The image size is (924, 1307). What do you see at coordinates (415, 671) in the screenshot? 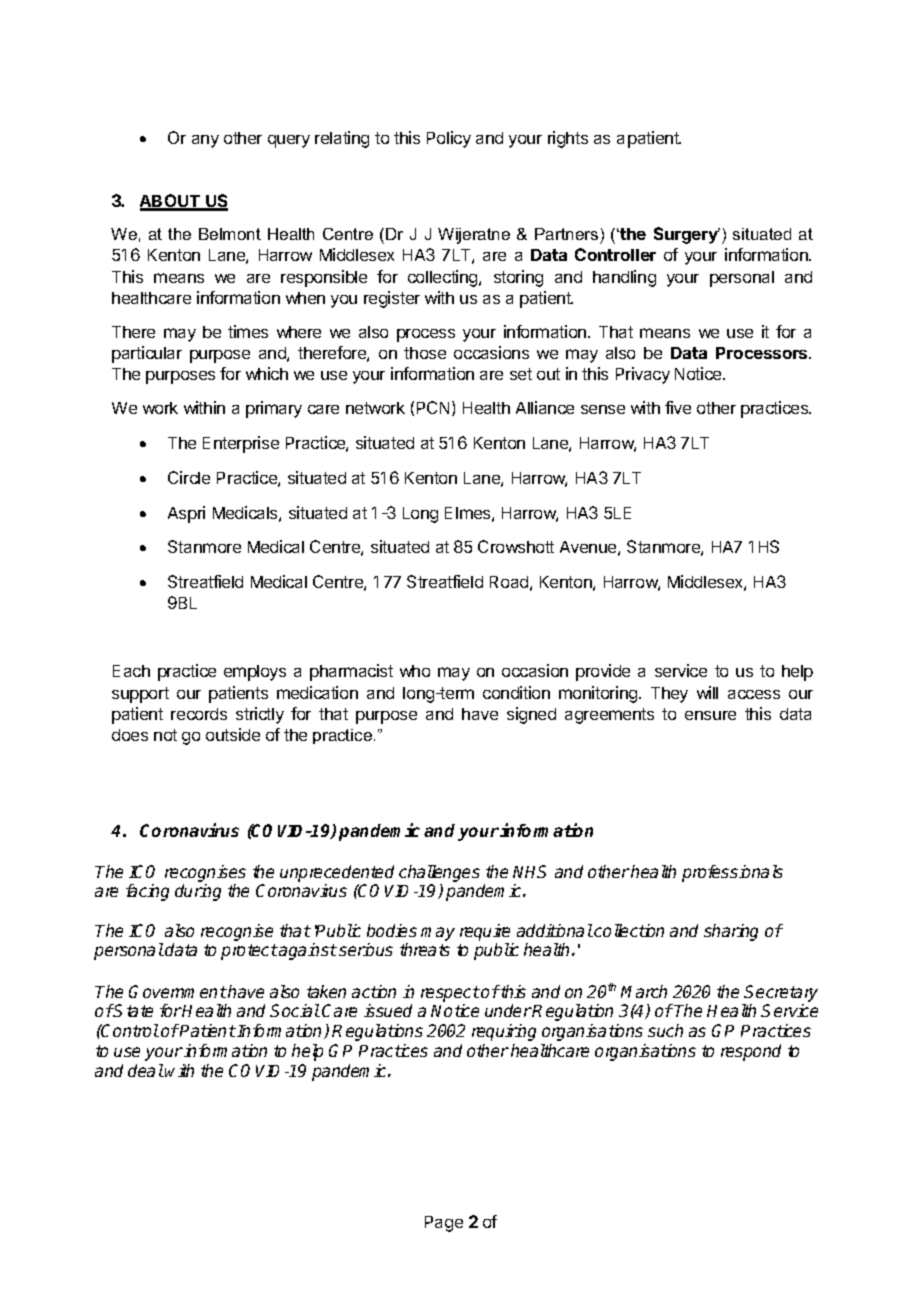
I see `who` at bounding box center [415, 671].
